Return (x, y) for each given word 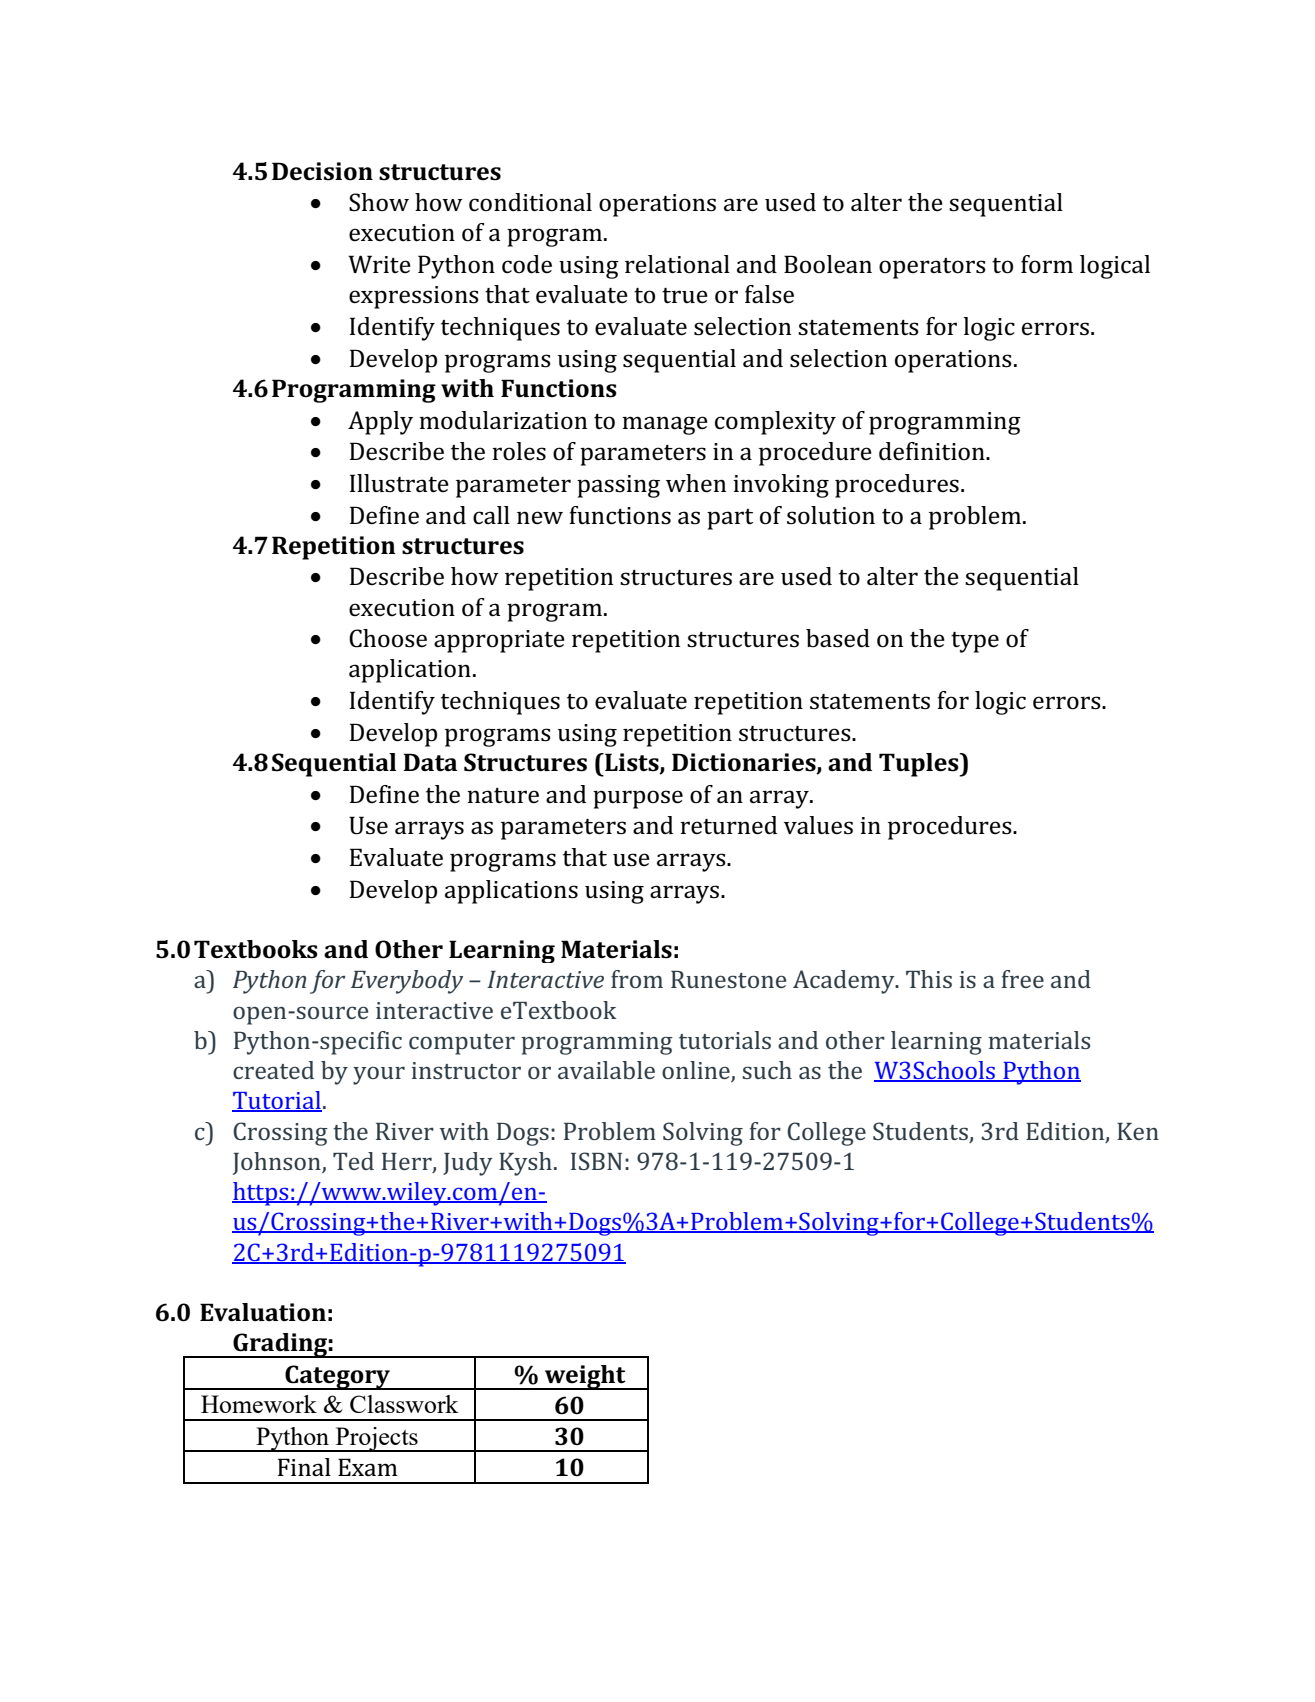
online (697, 1071)
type (975, 642)
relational (677, 264)
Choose (388, 638)
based (838, 638)
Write (379, 264)
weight (585, 1377)
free (1023, 979)
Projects (377, 1439)
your (379, 1075)
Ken (1138, 1131)
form (1047, 264)
